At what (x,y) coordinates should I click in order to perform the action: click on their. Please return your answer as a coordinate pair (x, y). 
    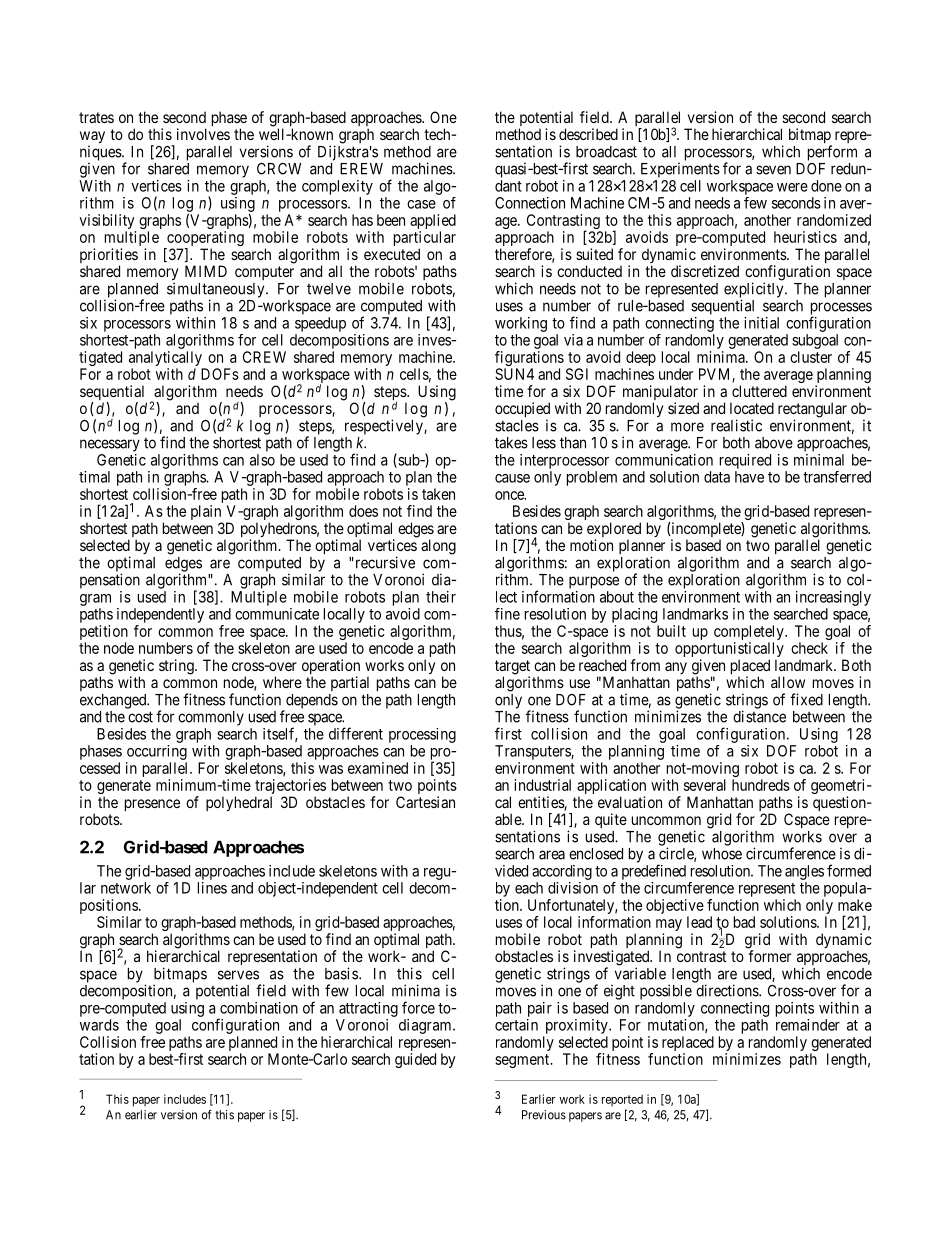
    Looking at the image, I should click on (441, 597).
